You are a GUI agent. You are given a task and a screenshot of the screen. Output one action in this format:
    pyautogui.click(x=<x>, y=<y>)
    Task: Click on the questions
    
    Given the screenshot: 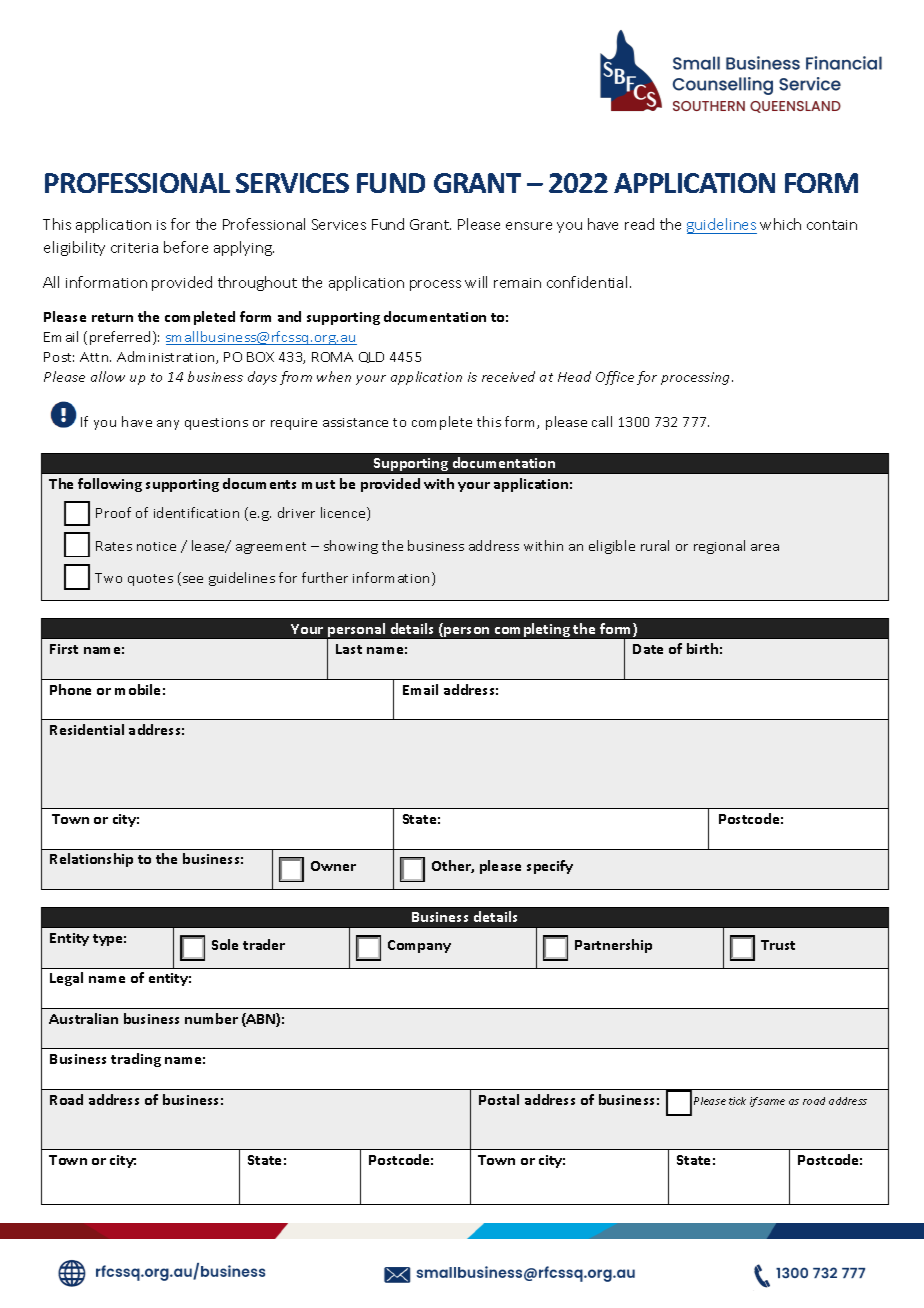 What is the action you would take?
    pyautogui.click(x=216, y=424)
